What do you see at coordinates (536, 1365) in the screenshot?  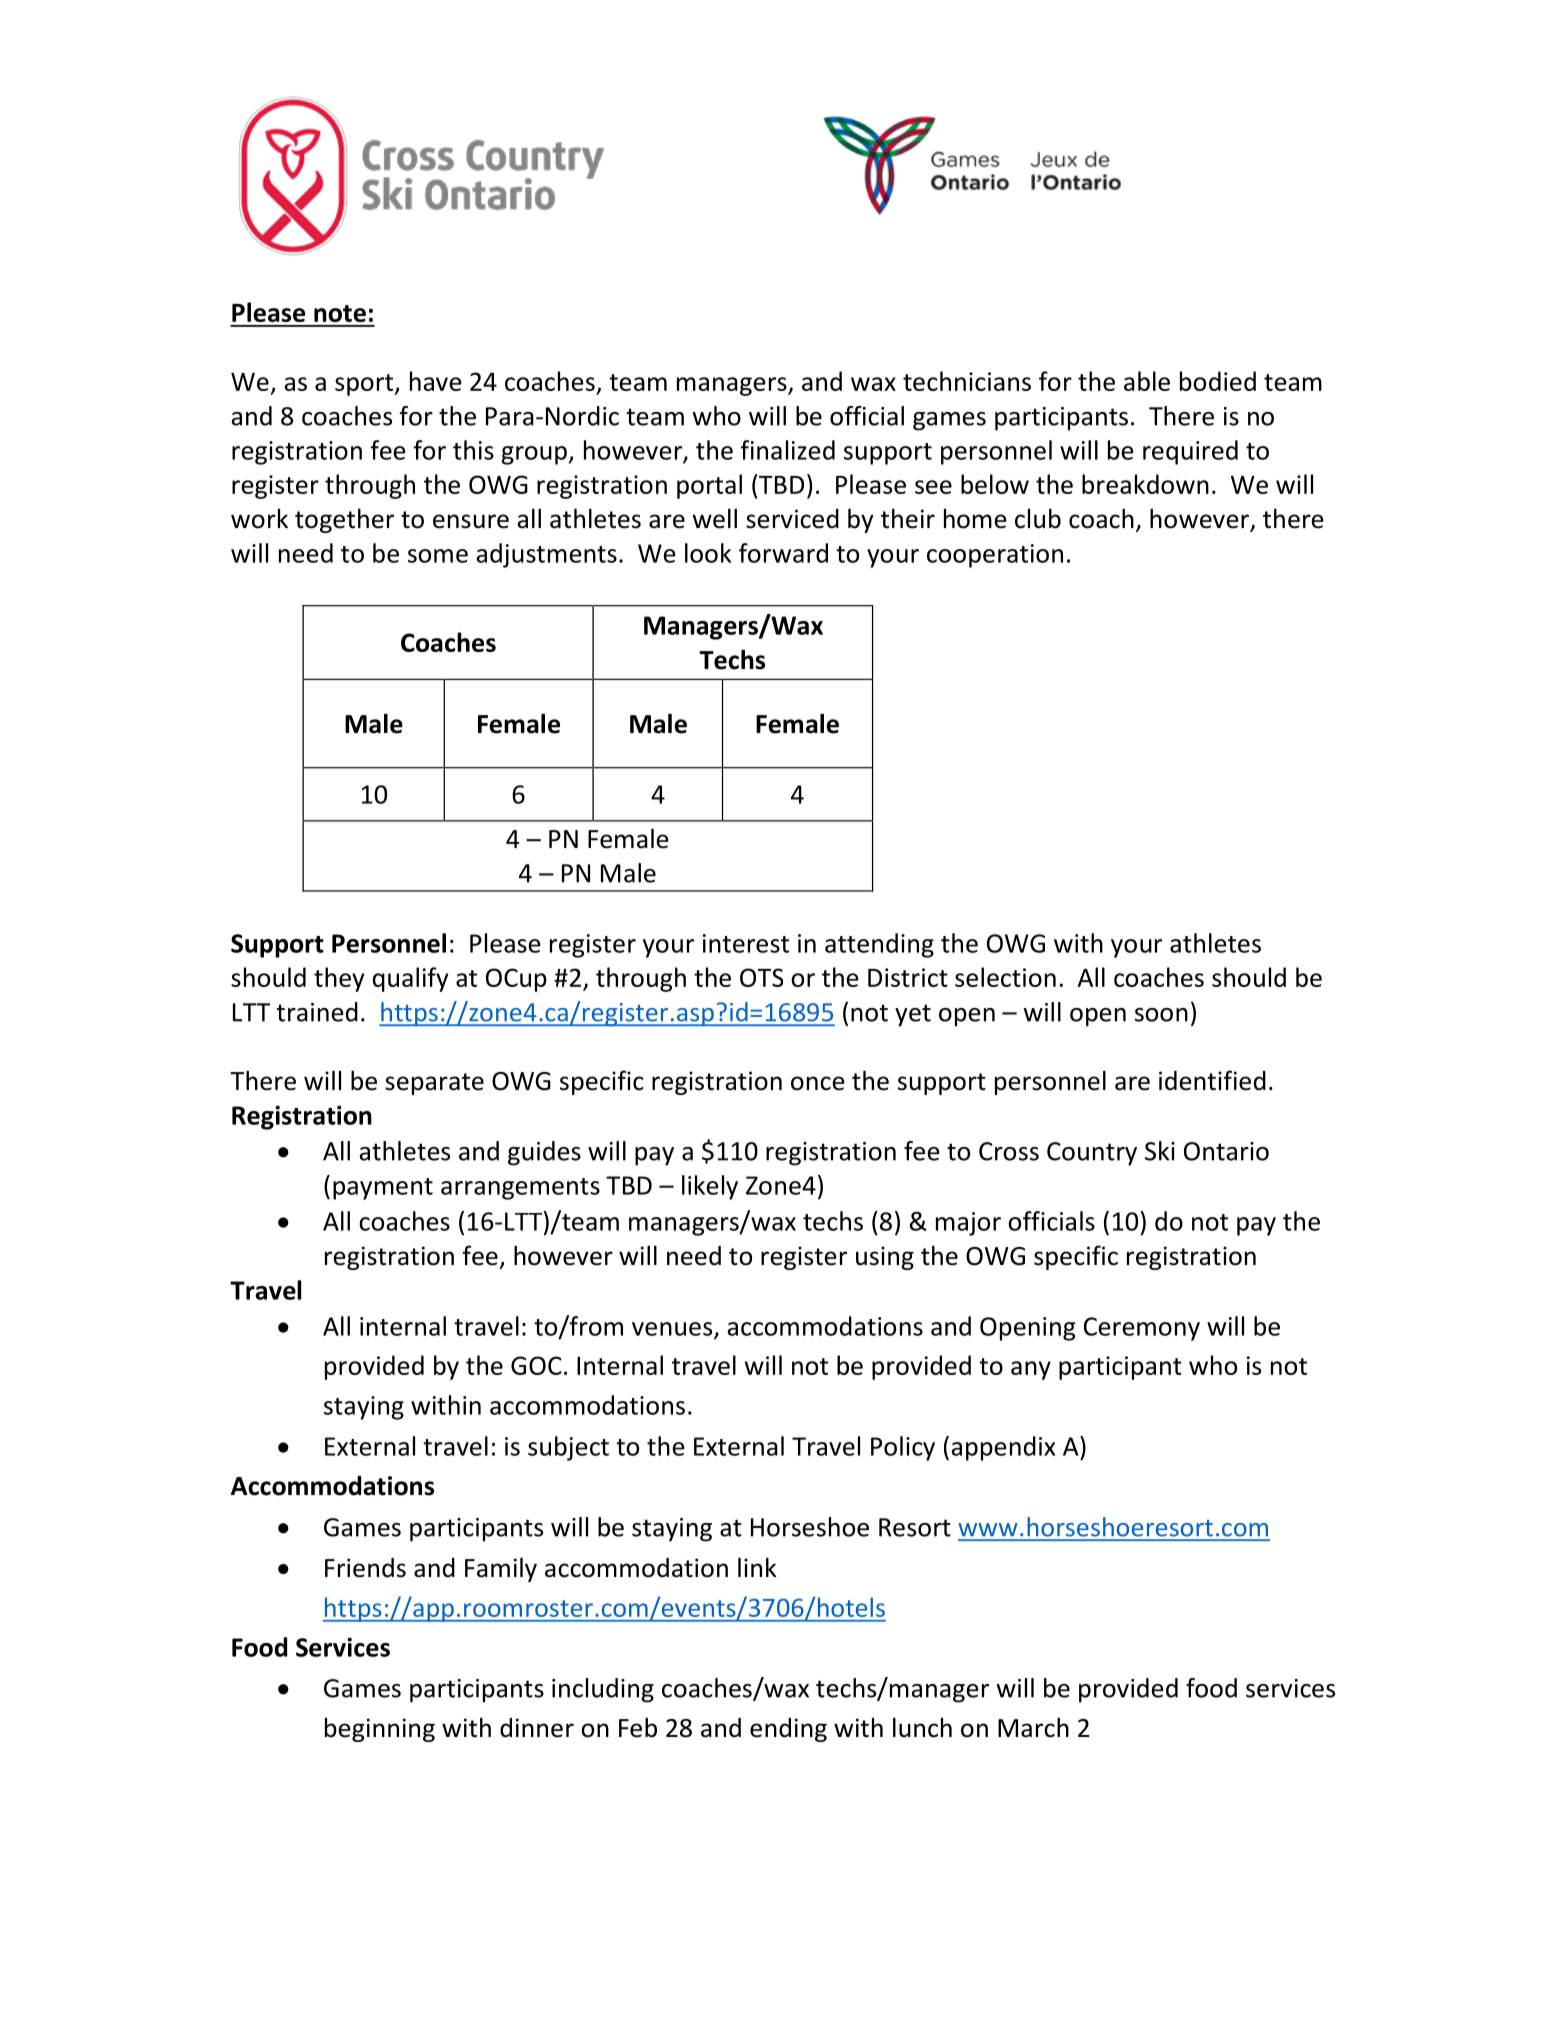 I see `GOC` at bounding box center [536, 1365].
